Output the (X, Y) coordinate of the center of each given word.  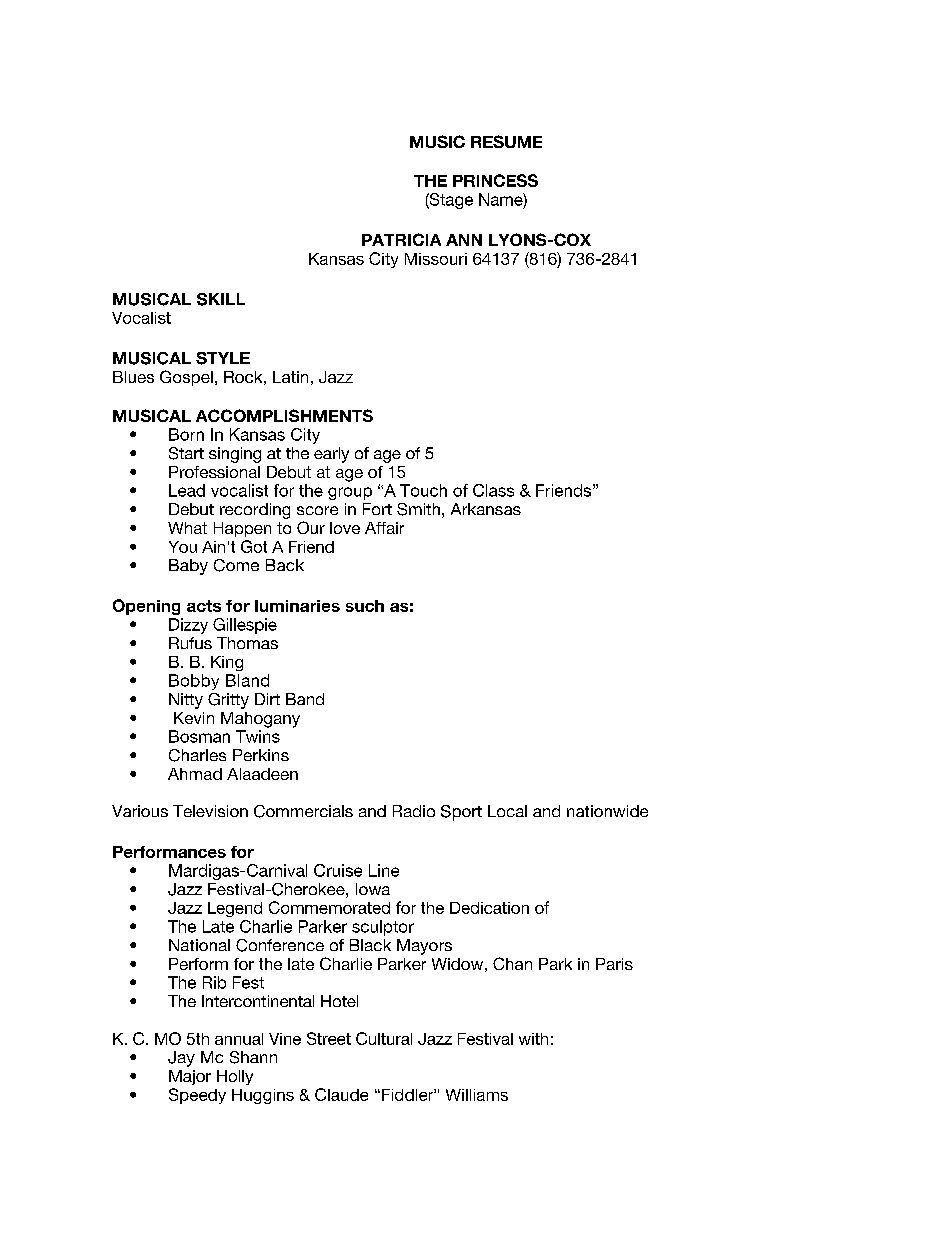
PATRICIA (401, 239)
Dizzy (188, 626)
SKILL (221, 299)
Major (190, 1077)
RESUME (506, 141)
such (365, 606)
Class (493, 490)
